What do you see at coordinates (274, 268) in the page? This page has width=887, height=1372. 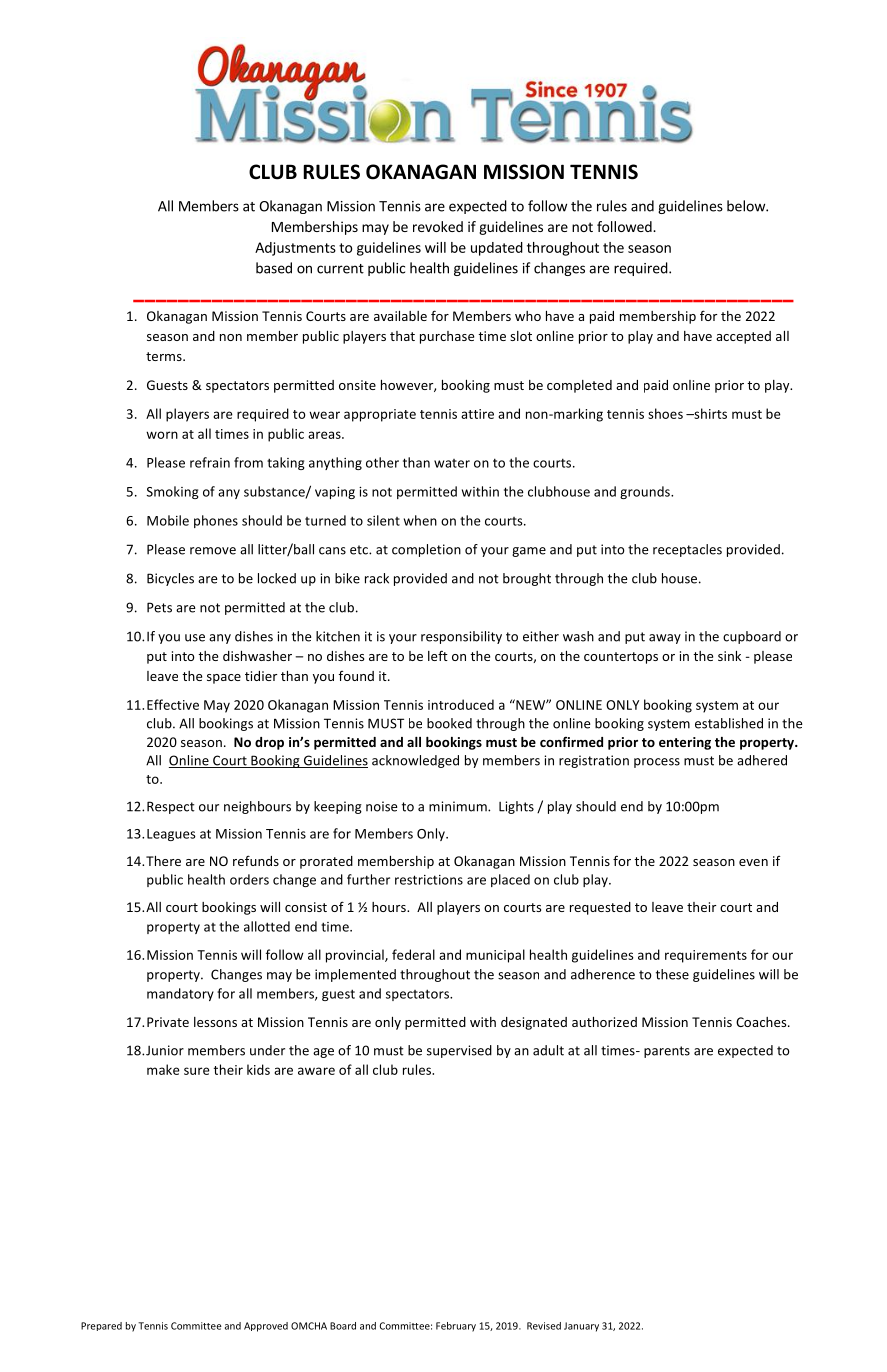 I see `based` at bounding box center [274, 268].
